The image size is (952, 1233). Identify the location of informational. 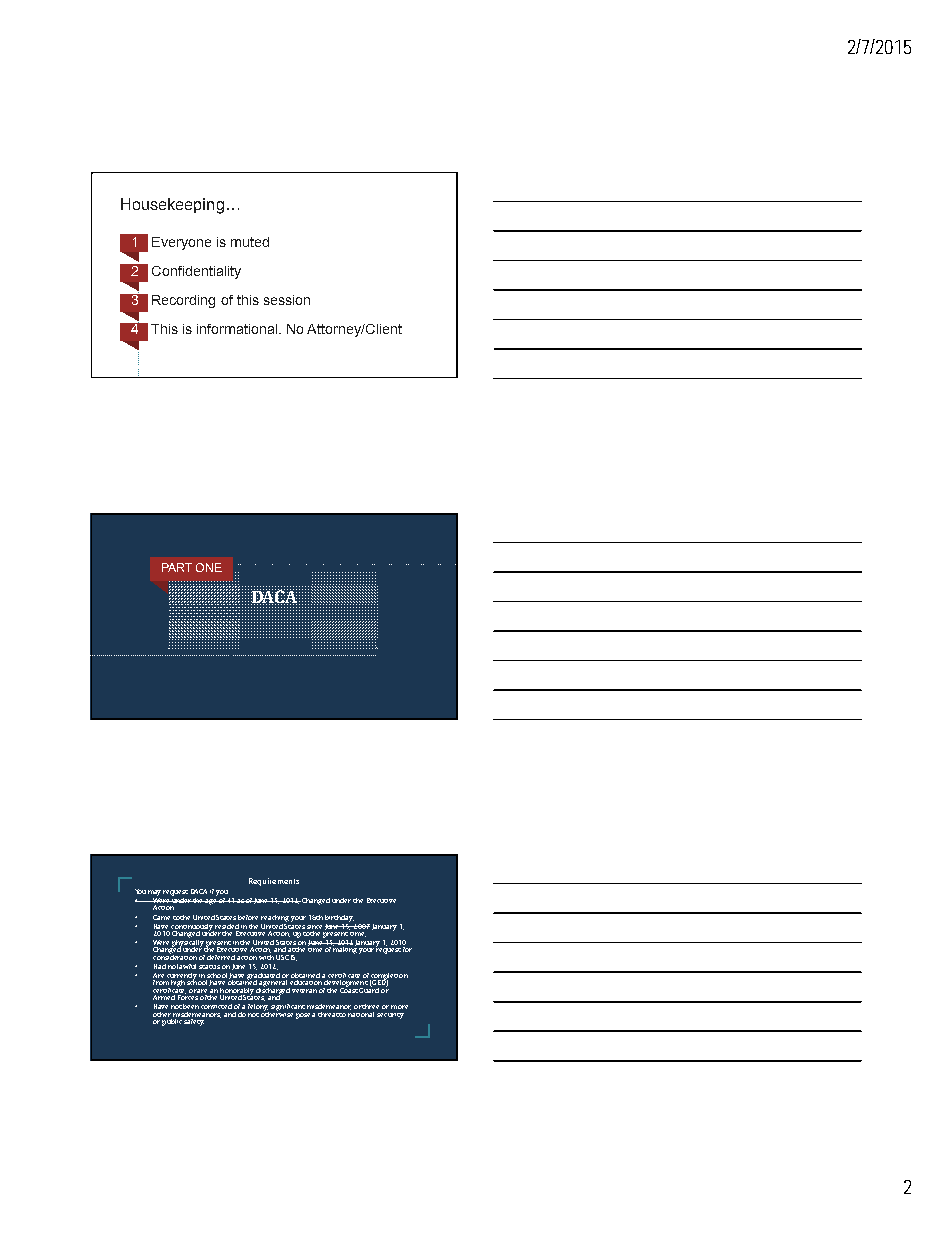
(238, 329).
